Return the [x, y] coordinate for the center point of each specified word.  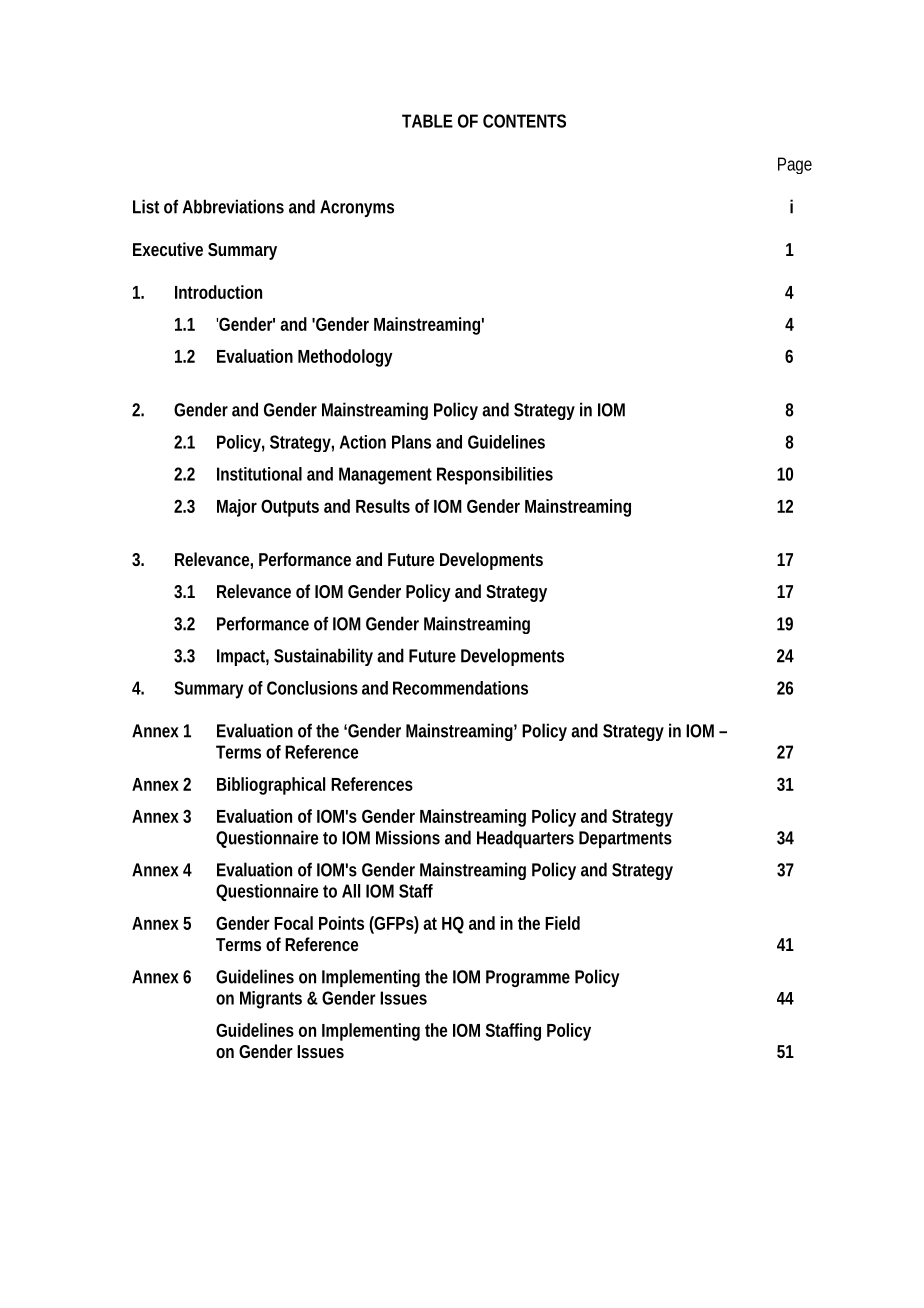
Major [237, 508]
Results [383, 506]
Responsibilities [495, 476]
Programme [528, 978]
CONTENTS [524, 121]
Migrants [271, 1000]
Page [795, 165]
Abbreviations [233, 206]
